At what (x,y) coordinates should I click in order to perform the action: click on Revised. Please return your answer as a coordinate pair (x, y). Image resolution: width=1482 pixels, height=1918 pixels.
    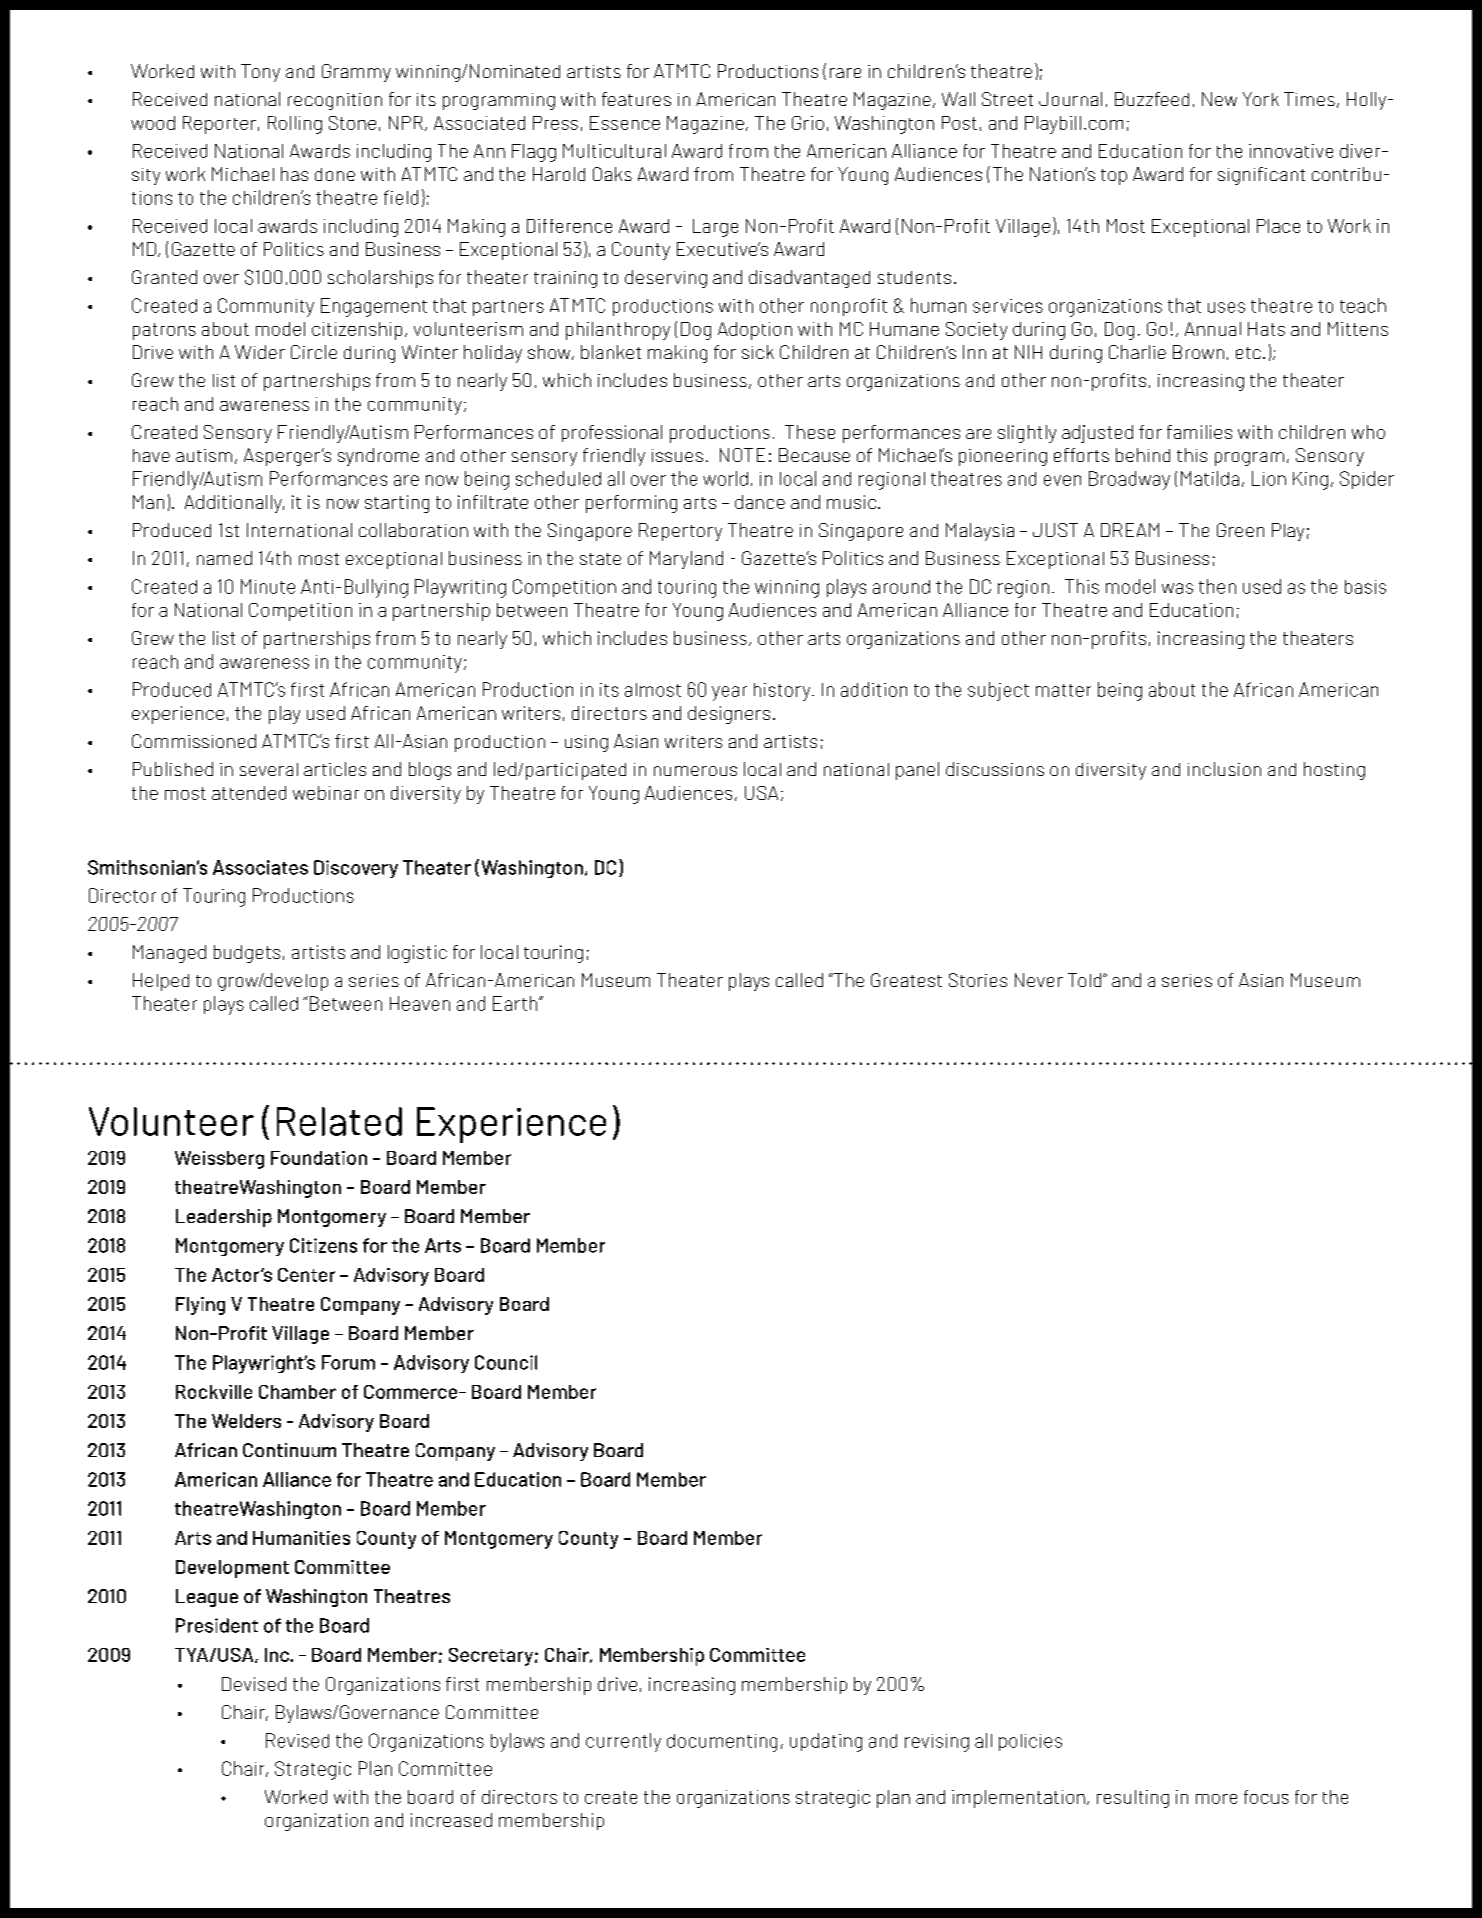
    Looking at the image, I should click on (297, 1740).
